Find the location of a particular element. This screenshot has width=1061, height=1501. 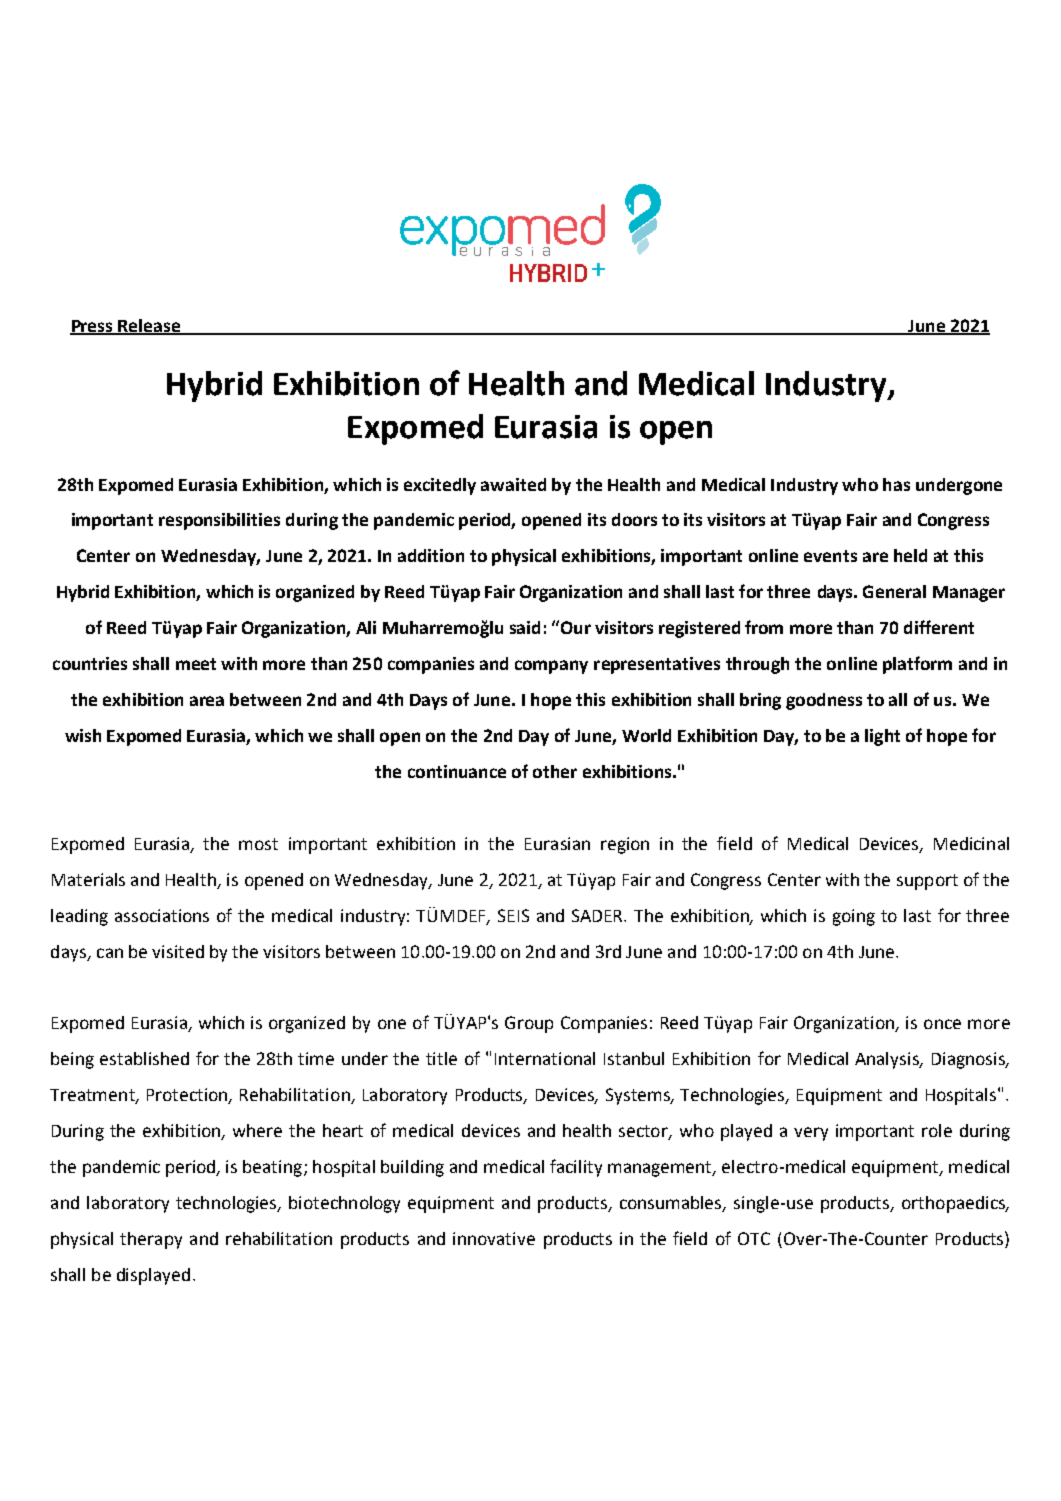

wish is located at coordinates (83, 735).
